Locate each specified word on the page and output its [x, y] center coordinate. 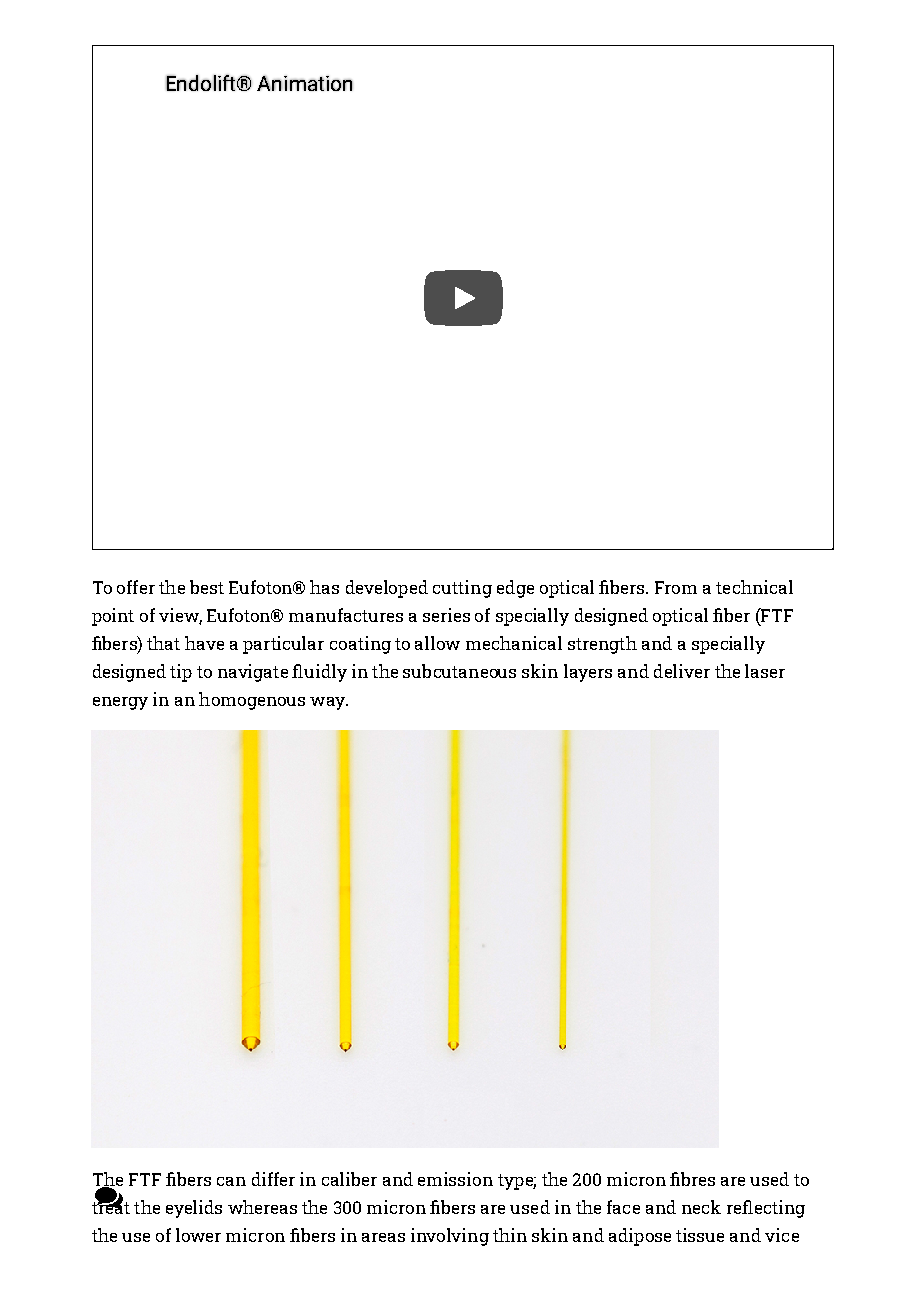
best [207, 587]
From [676, 587]
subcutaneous [459, 671]
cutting [462, 589]
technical [754, 587]
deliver [682, 671]
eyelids [194, 1209]
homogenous [252, 701]
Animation [305, 83]
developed [387, 589]
